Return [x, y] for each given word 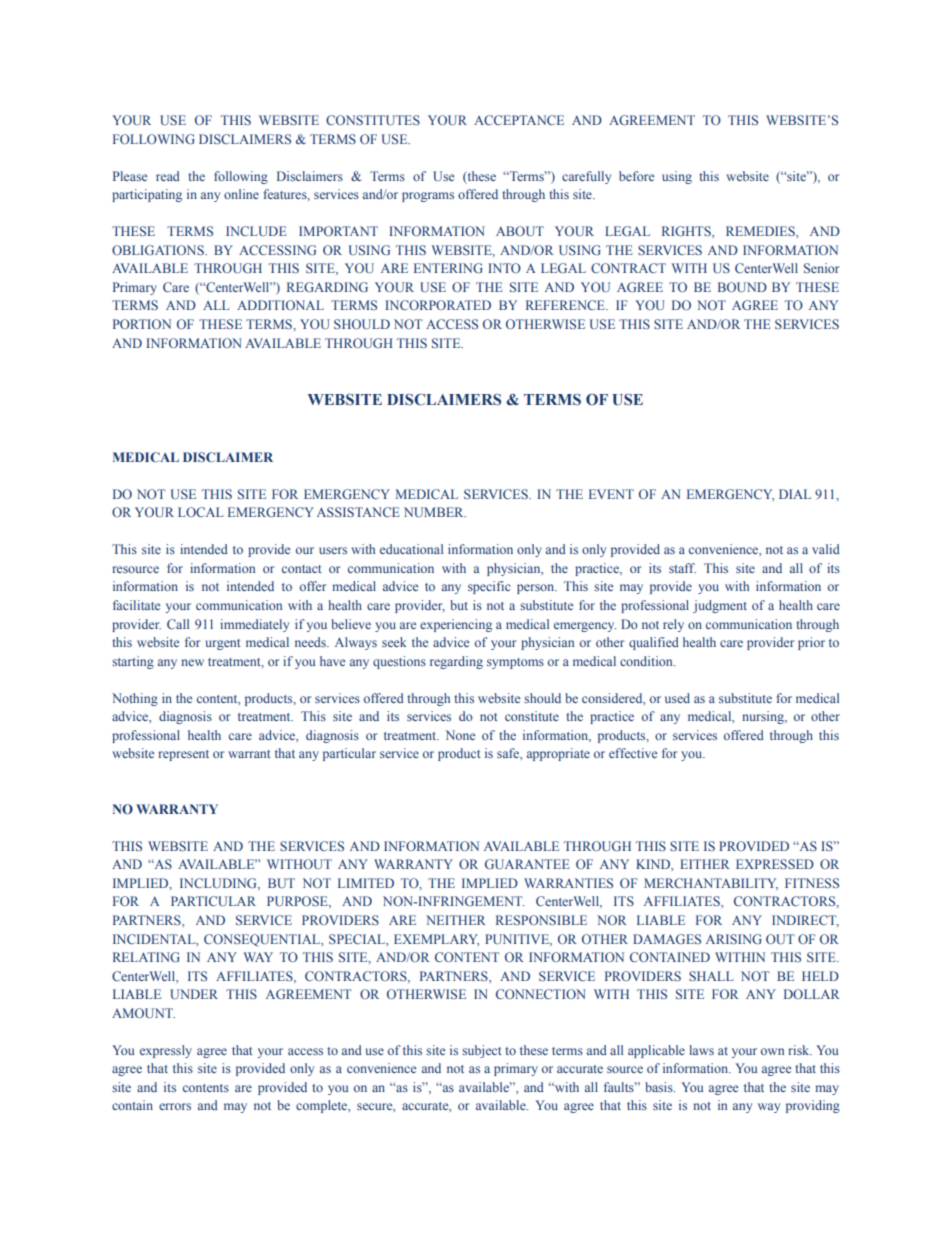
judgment [720, 606]
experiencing [456, 625]
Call [178, 624]
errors [175, 1106]
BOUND [742, 287]
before [636, 176]
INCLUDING [219, 884]
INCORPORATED [438, 305]
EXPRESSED [775, 864]
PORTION [142, 324]
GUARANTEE [527, 864]
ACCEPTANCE [519, 120]
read [168, 176]
